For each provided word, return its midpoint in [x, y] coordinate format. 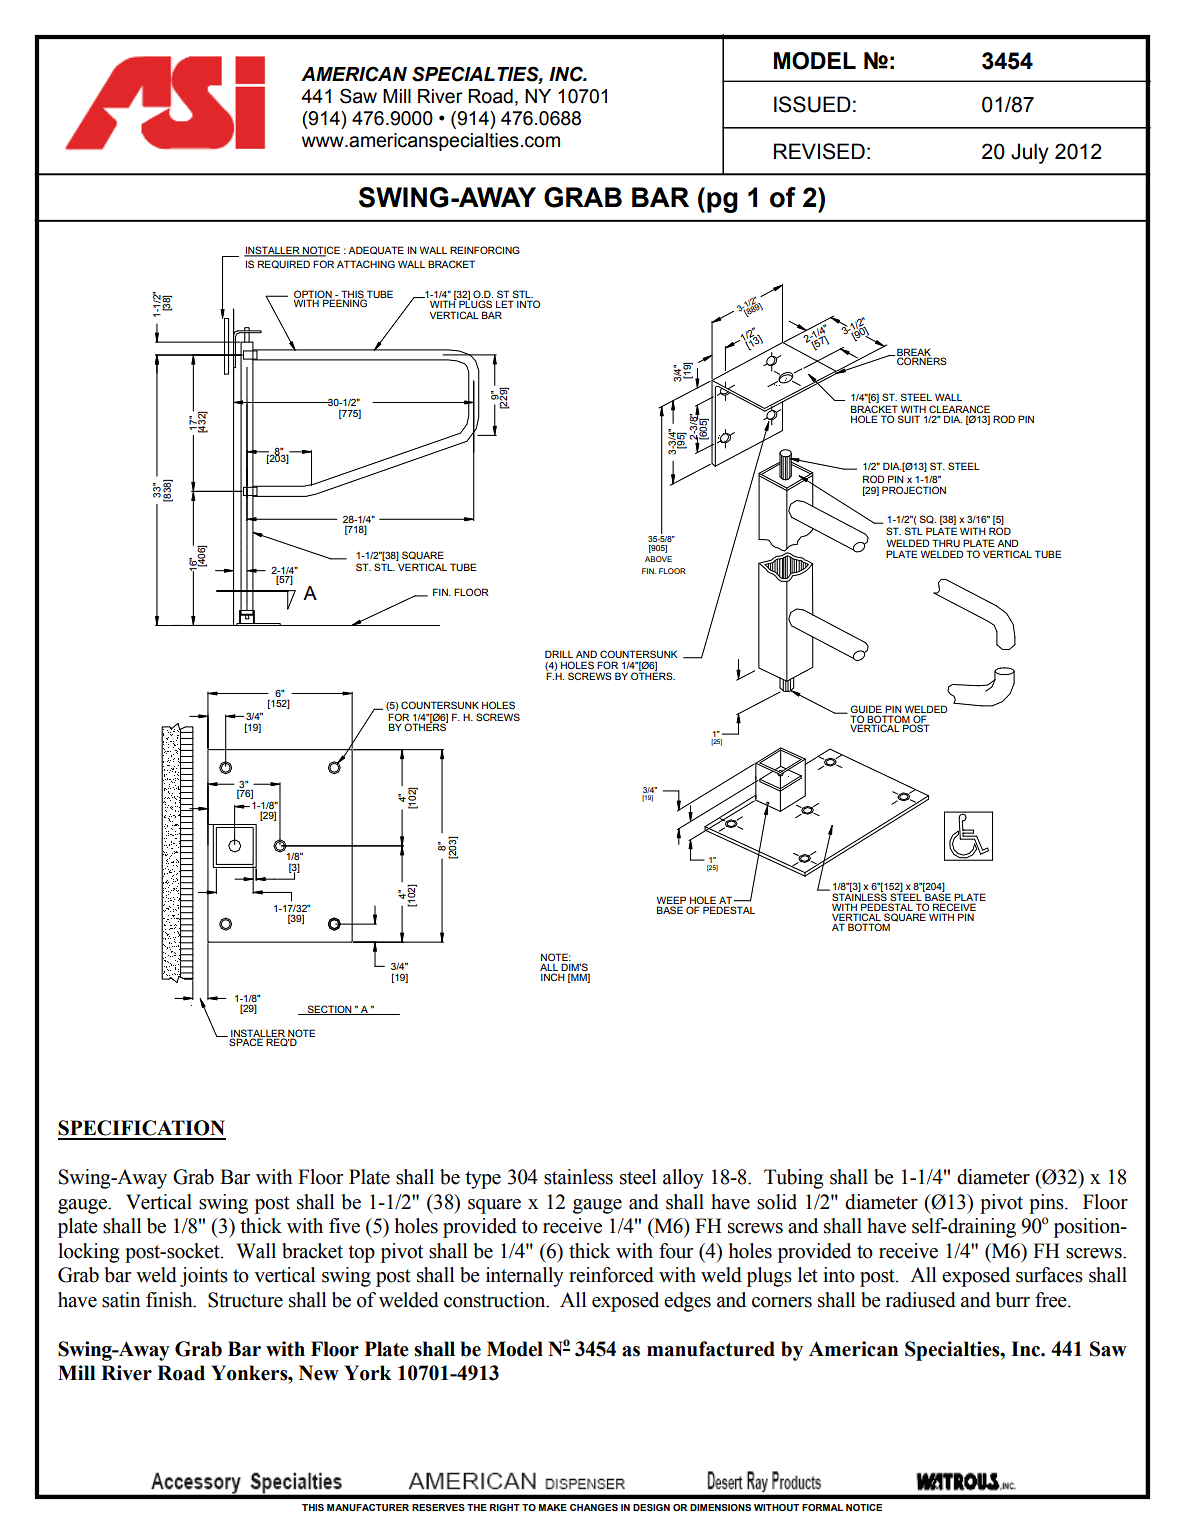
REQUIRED [284, 264]
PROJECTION [914, 490]
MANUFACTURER [368, 1507]
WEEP [671, 900]
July [1030, 153]
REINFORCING [485, 250]
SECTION [330, 1010]
